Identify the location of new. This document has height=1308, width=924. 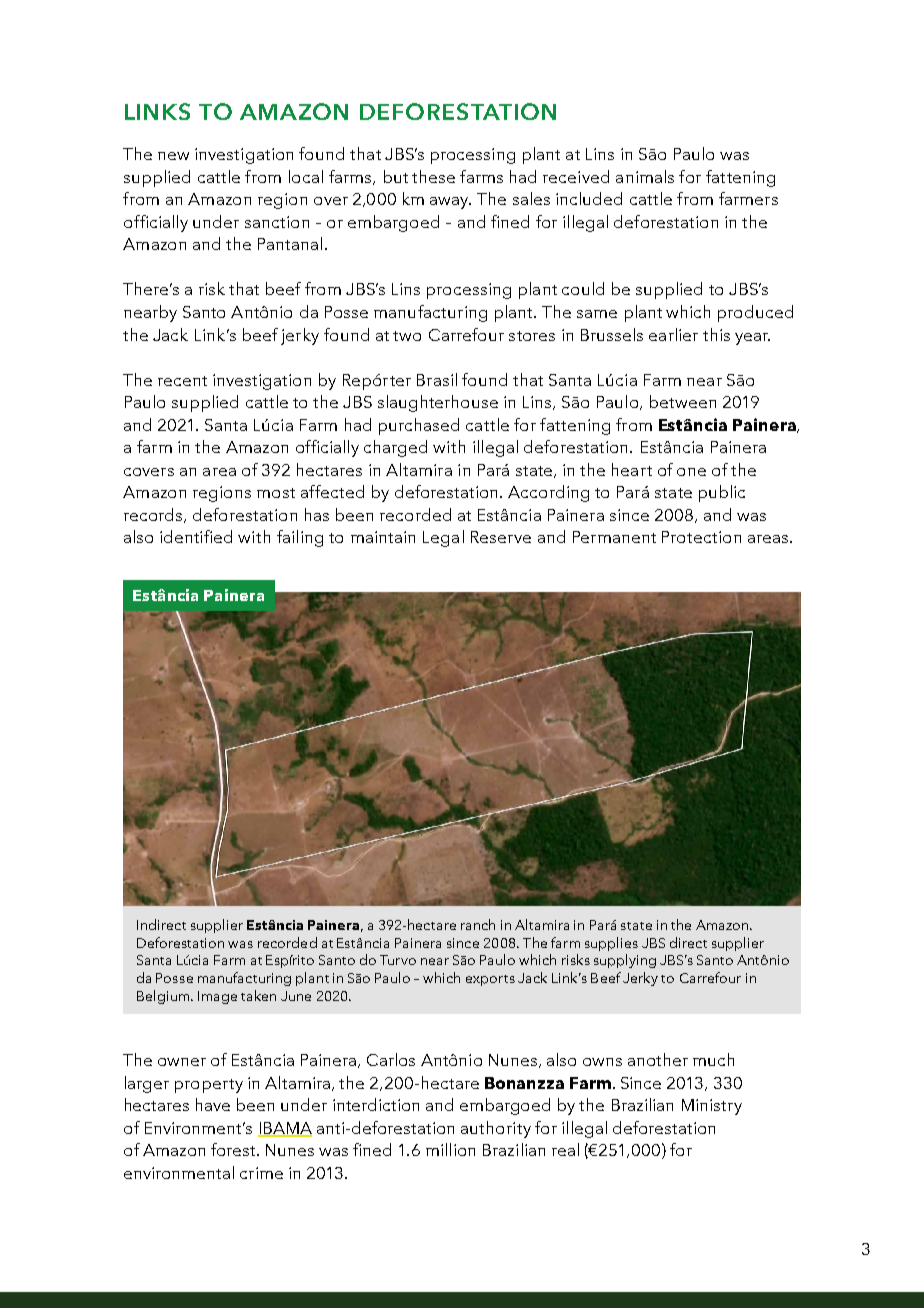
(173, 156).
